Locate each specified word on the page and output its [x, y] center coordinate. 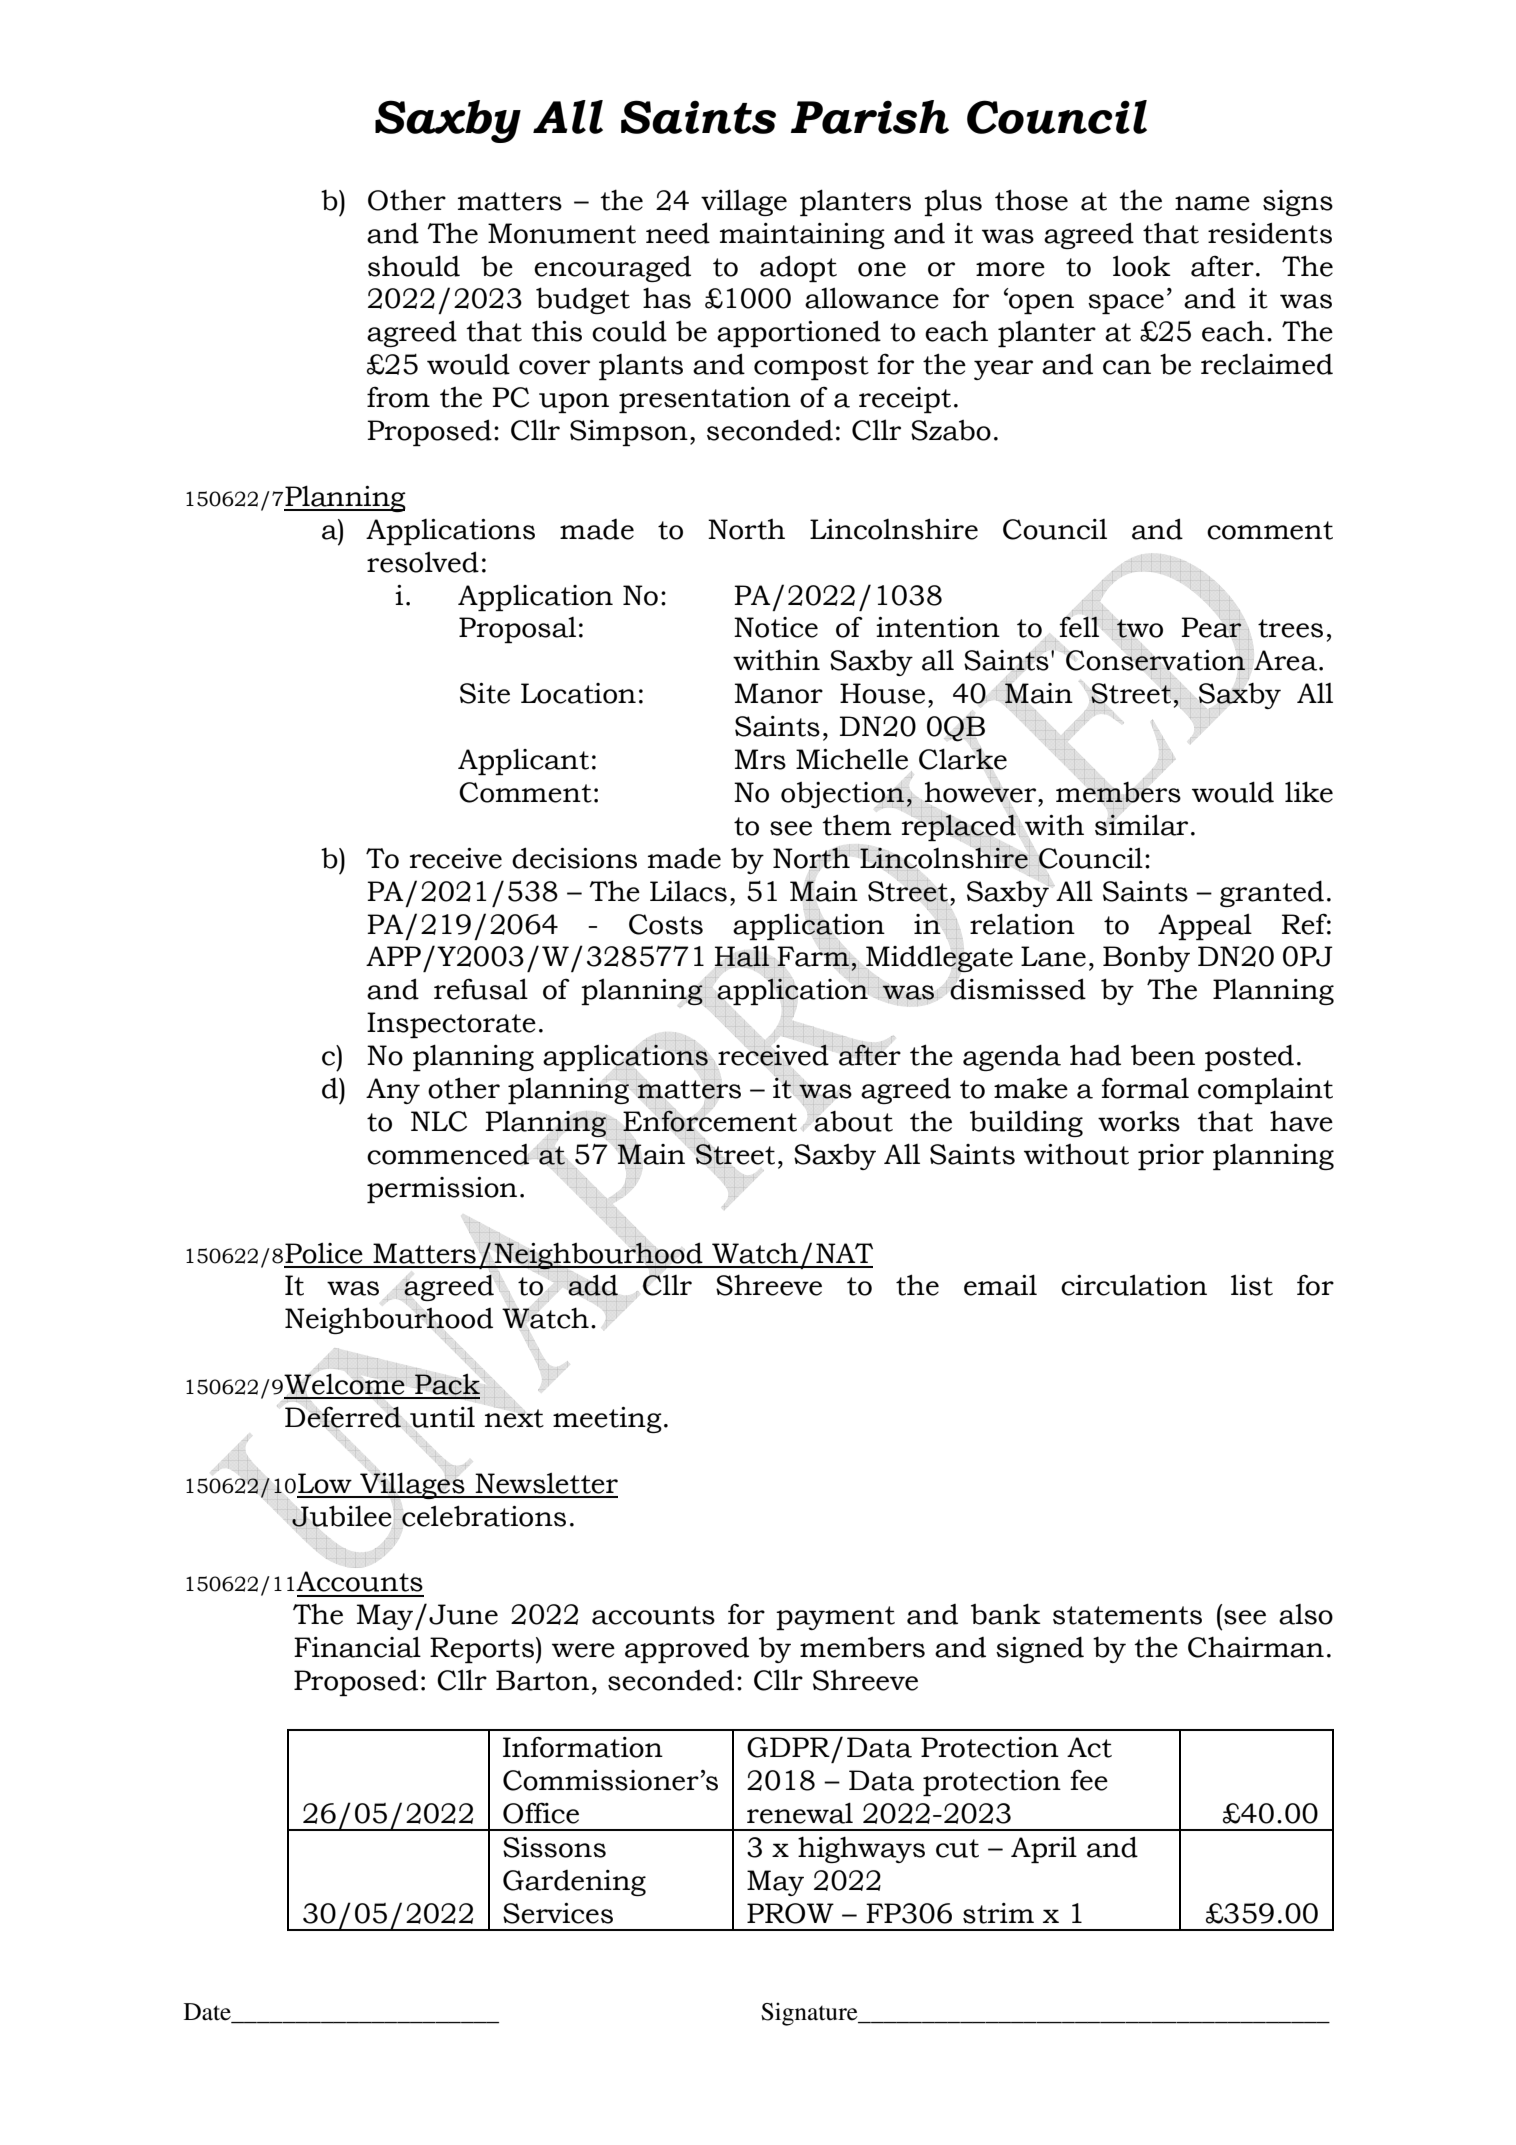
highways [861, 1849]
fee [1089, 1780]
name [1212, 203]
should [414, 266]
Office [541, 1813]
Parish [870, 117]
